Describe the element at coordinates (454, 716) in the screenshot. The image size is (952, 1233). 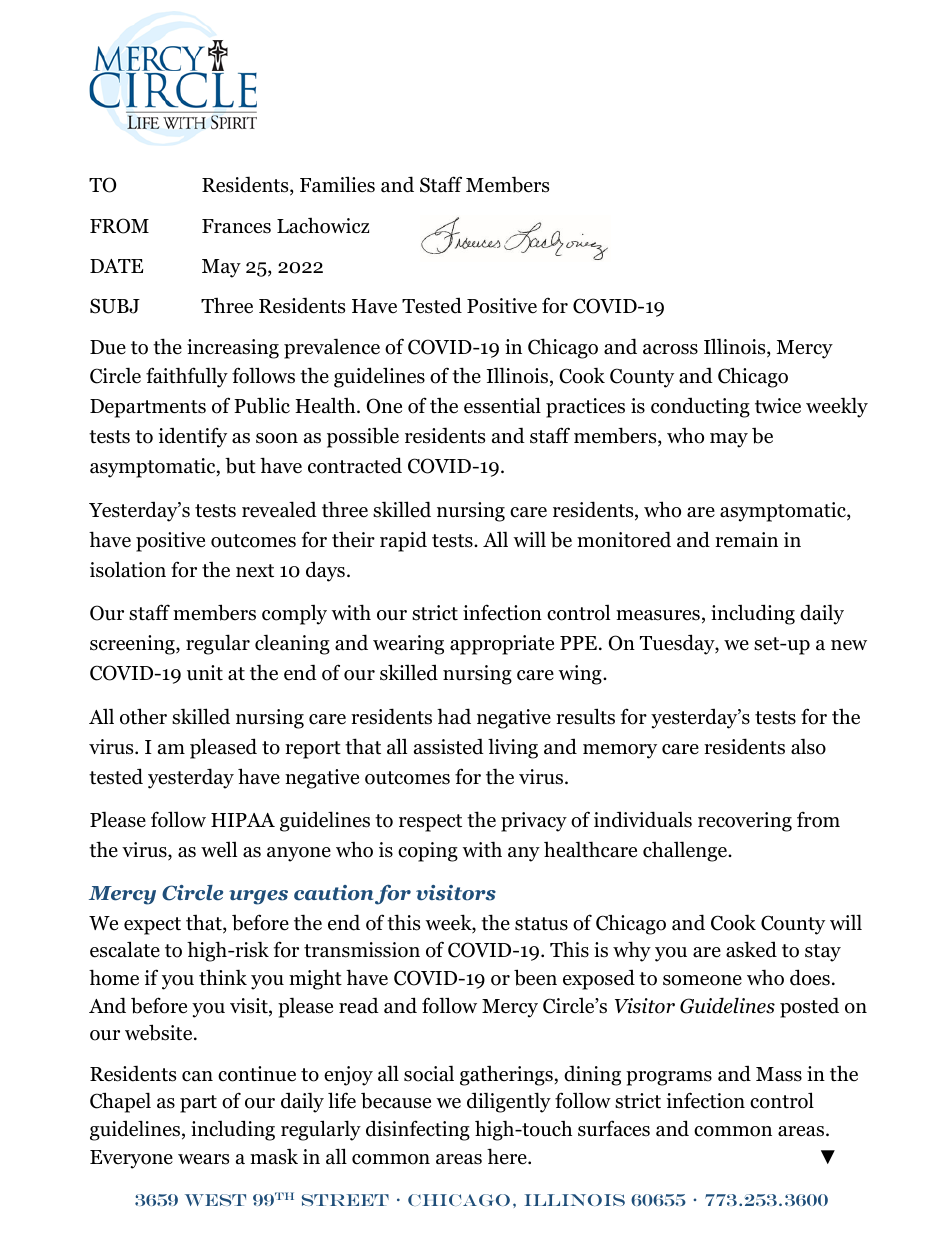
I see `had` at that location.
